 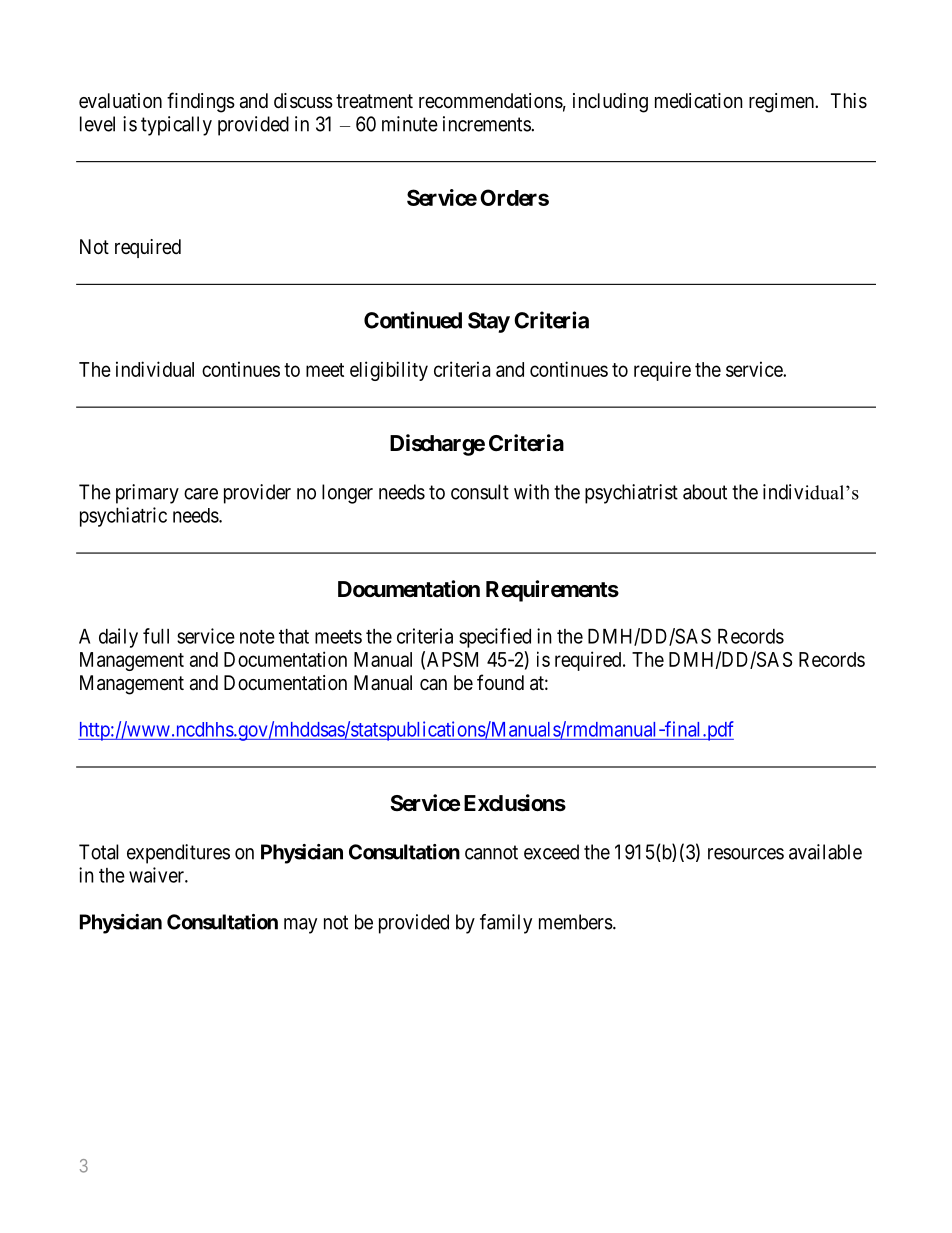 What do you see at coordinates (705, 492) in the document?
I see `about` at bounding box center [705, 492].
